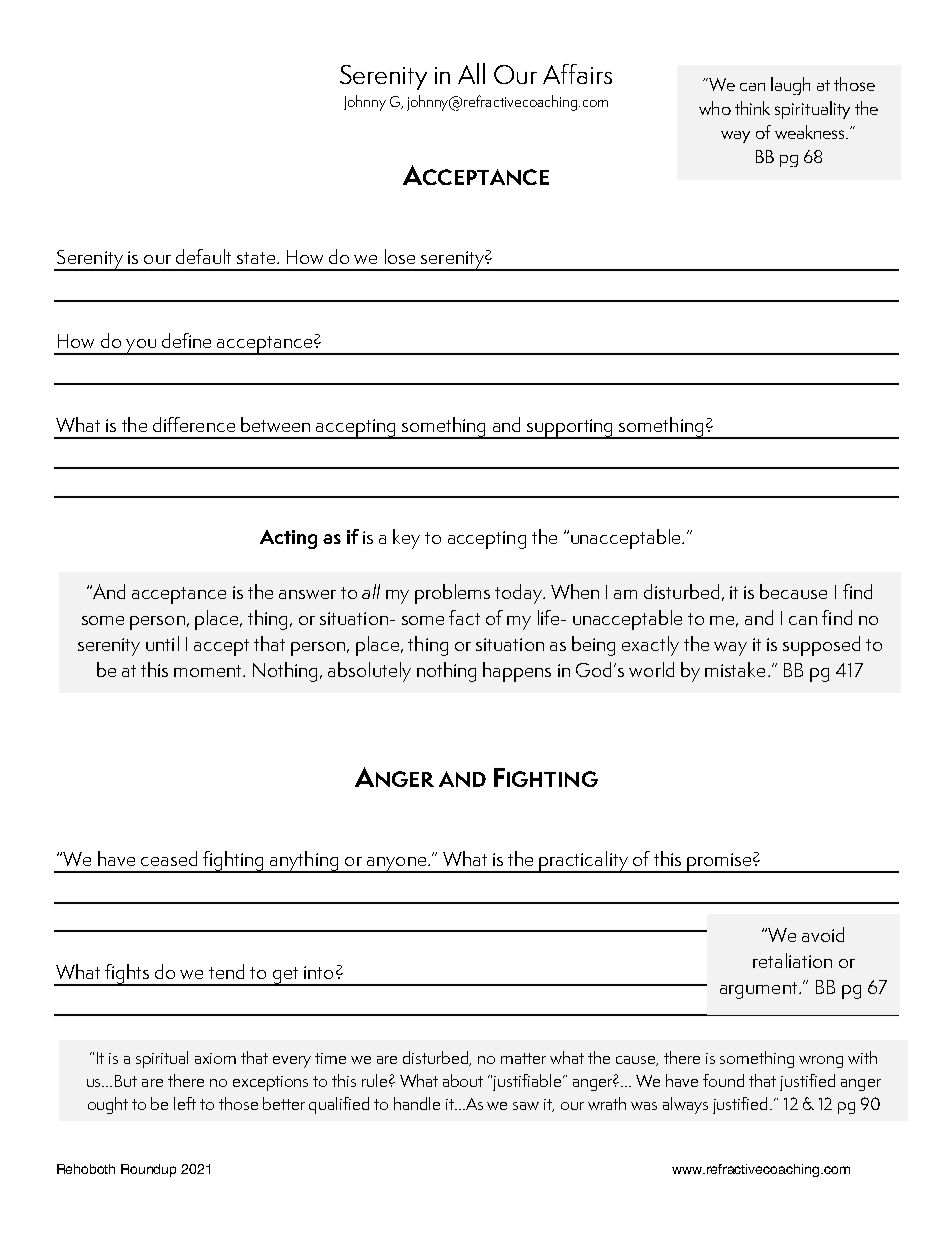 This image has width=952, height=1233. What do you see at coordinates (570, 429) in the image?
I see `supporting` at bounding box center [570, 429].
